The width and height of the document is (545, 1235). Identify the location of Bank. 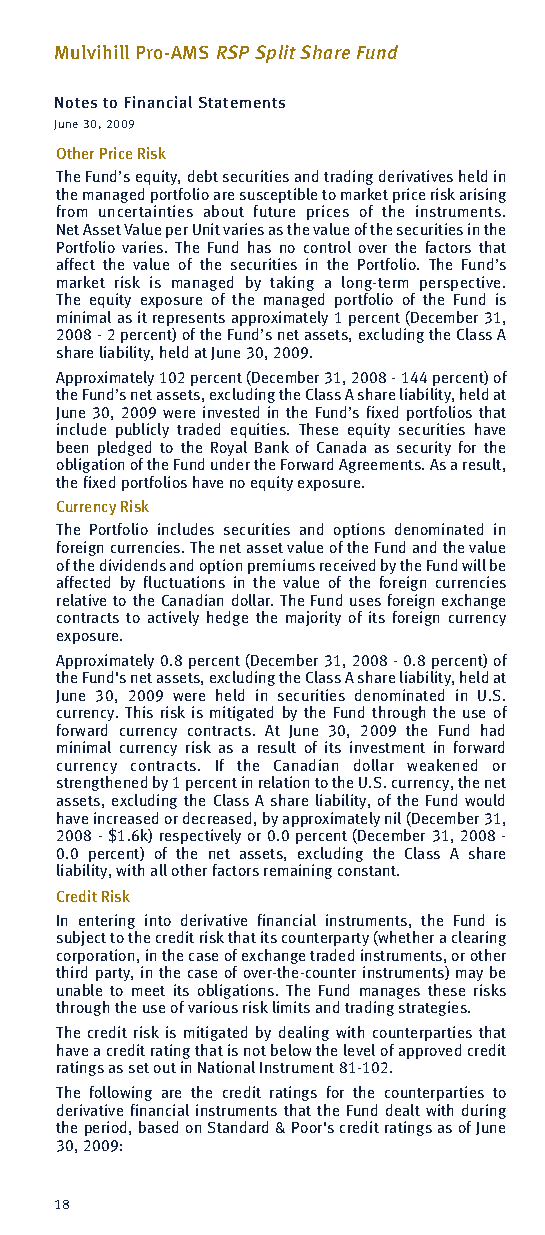
(272, 447).
